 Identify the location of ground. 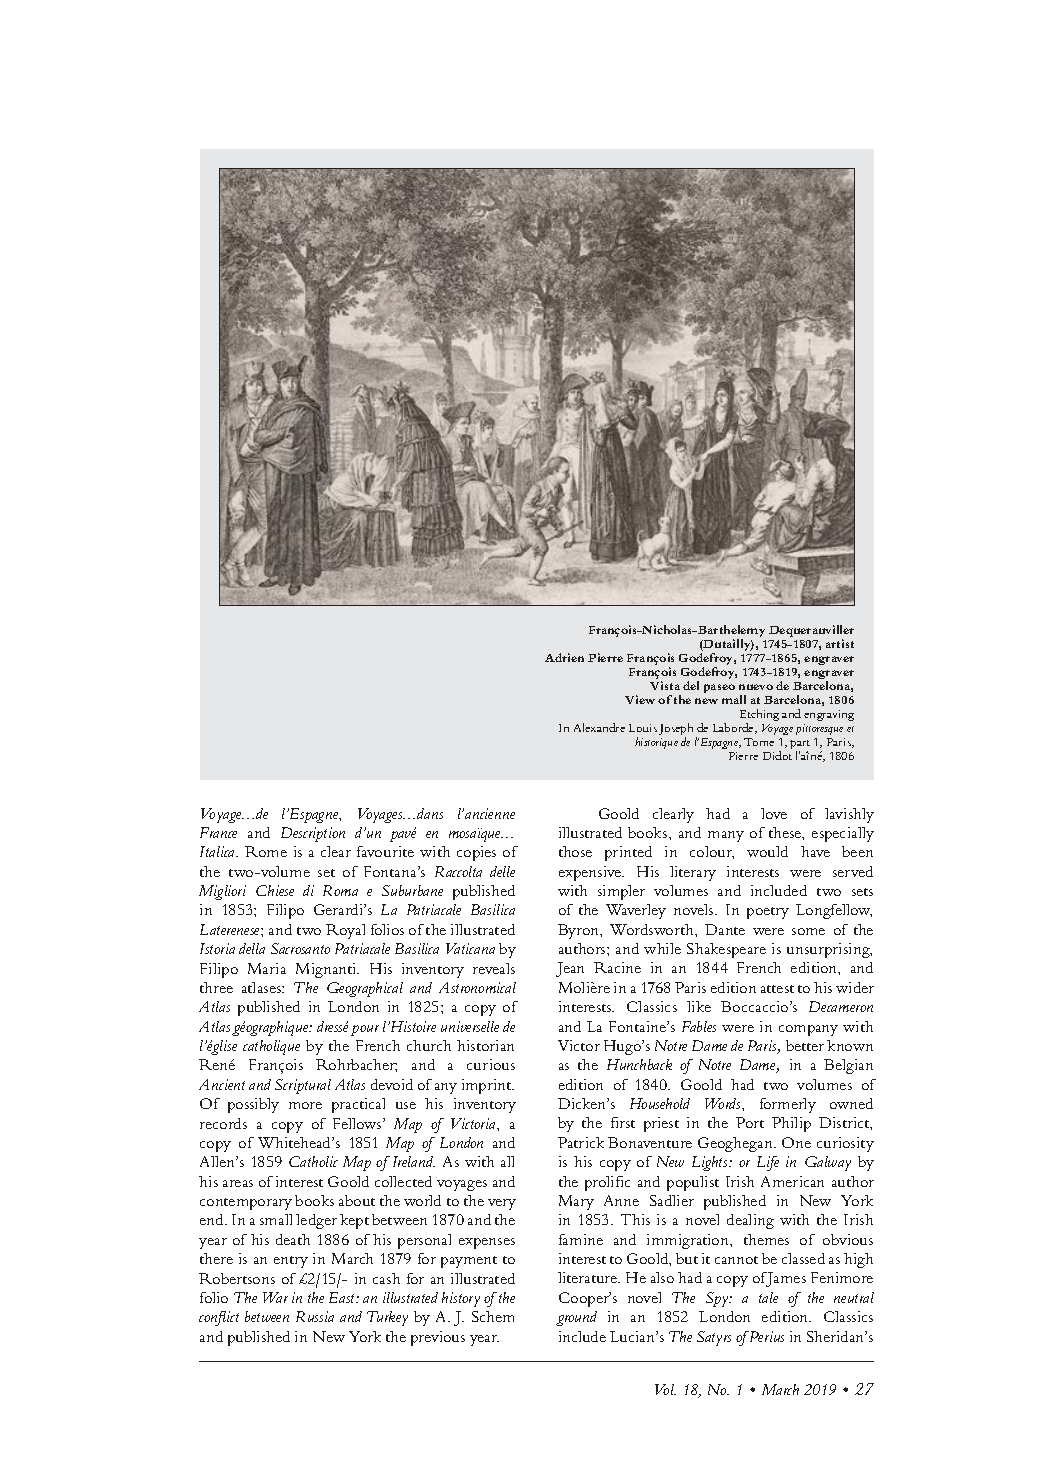
(576, 1318).
